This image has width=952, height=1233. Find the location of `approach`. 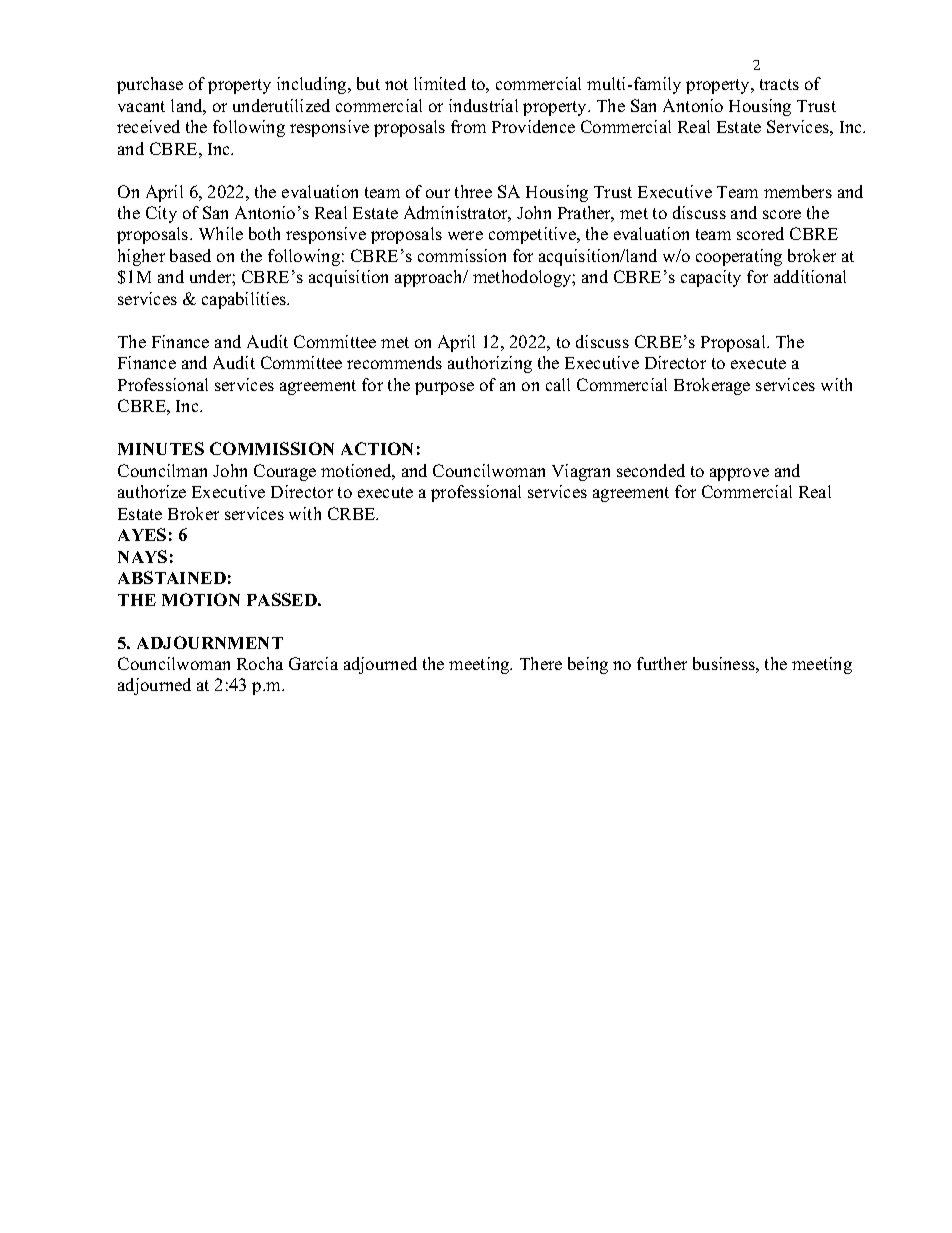

approach is located at coordinates (430, 278).
